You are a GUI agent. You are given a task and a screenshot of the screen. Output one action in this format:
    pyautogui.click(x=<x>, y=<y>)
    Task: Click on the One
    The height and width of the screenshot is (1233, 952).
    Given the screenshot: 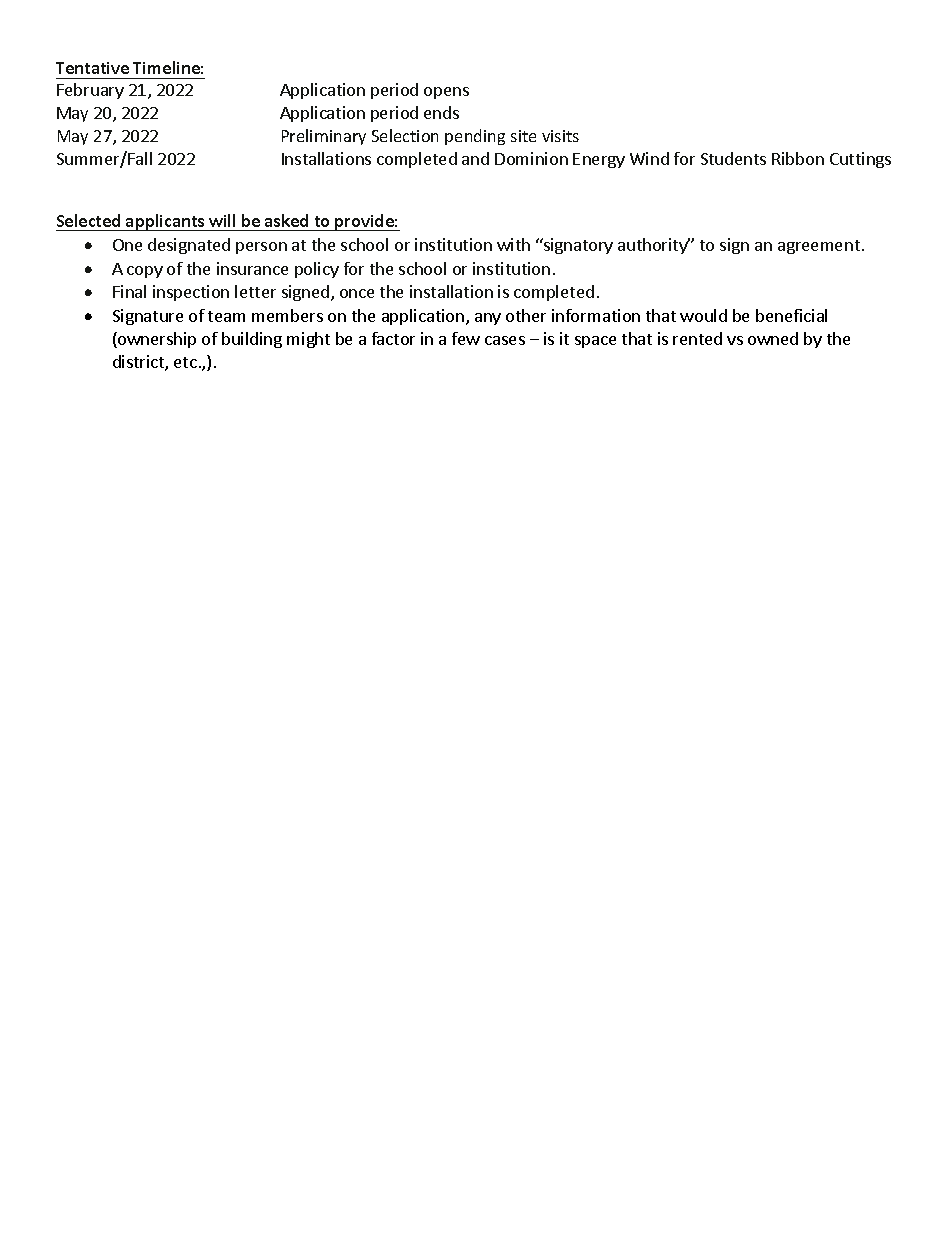 What is the action you would take?
    pyautogui.click(x=127, y=245)
